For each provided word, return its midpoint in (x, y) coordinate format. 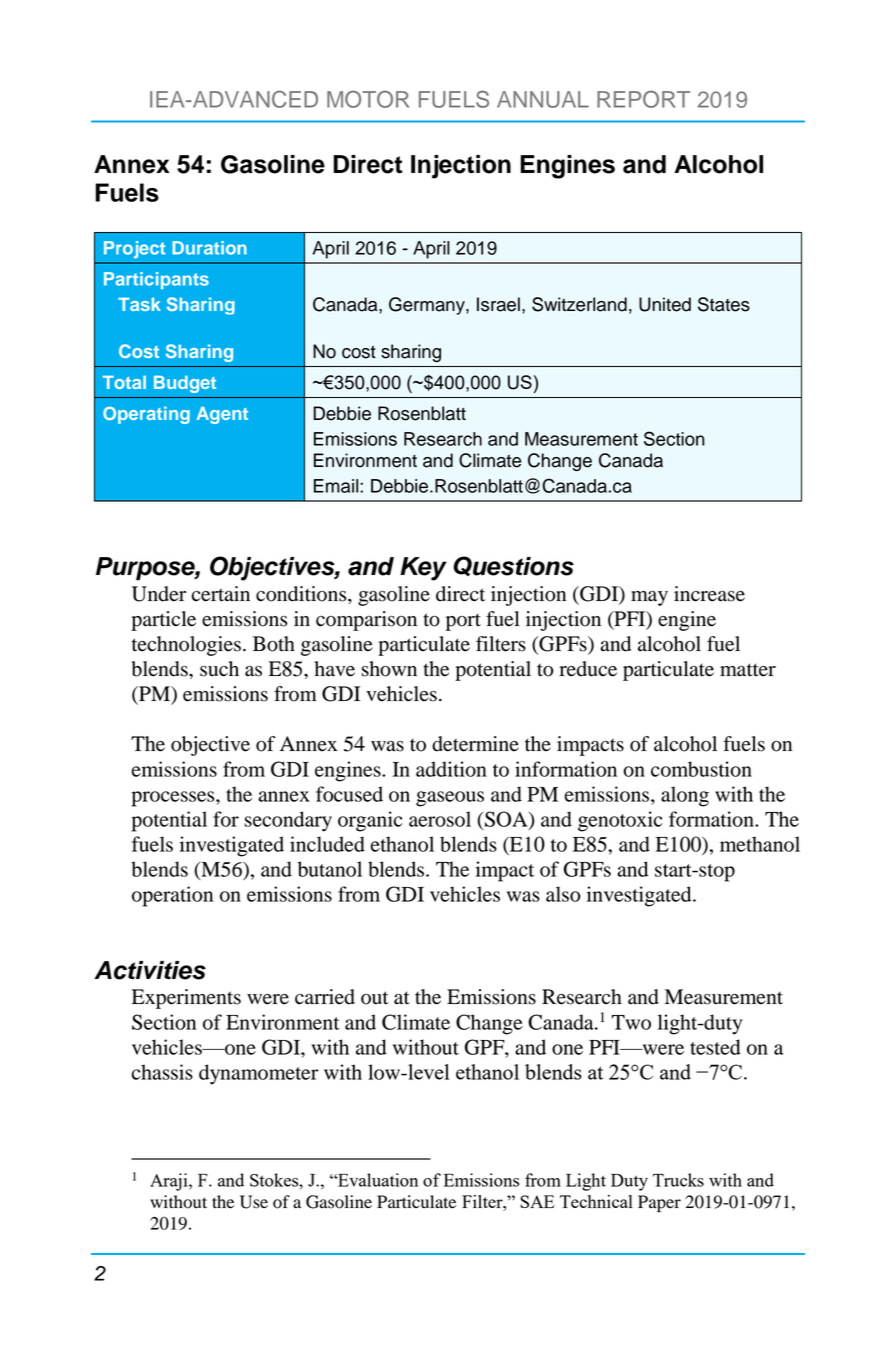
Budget (185, 384)
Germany (428, 306)
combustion (701, 769)
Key (423, 569)
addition (451, 769)
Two (631, 1022)
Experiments (186, 999)
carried (325, 997)
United (665, 304)
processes (174, 799)
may (649, 598)
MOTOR (368, 99)
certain (221, 594)
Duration (209, 248)
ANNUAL (543, 99)
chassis (162, 1072)
